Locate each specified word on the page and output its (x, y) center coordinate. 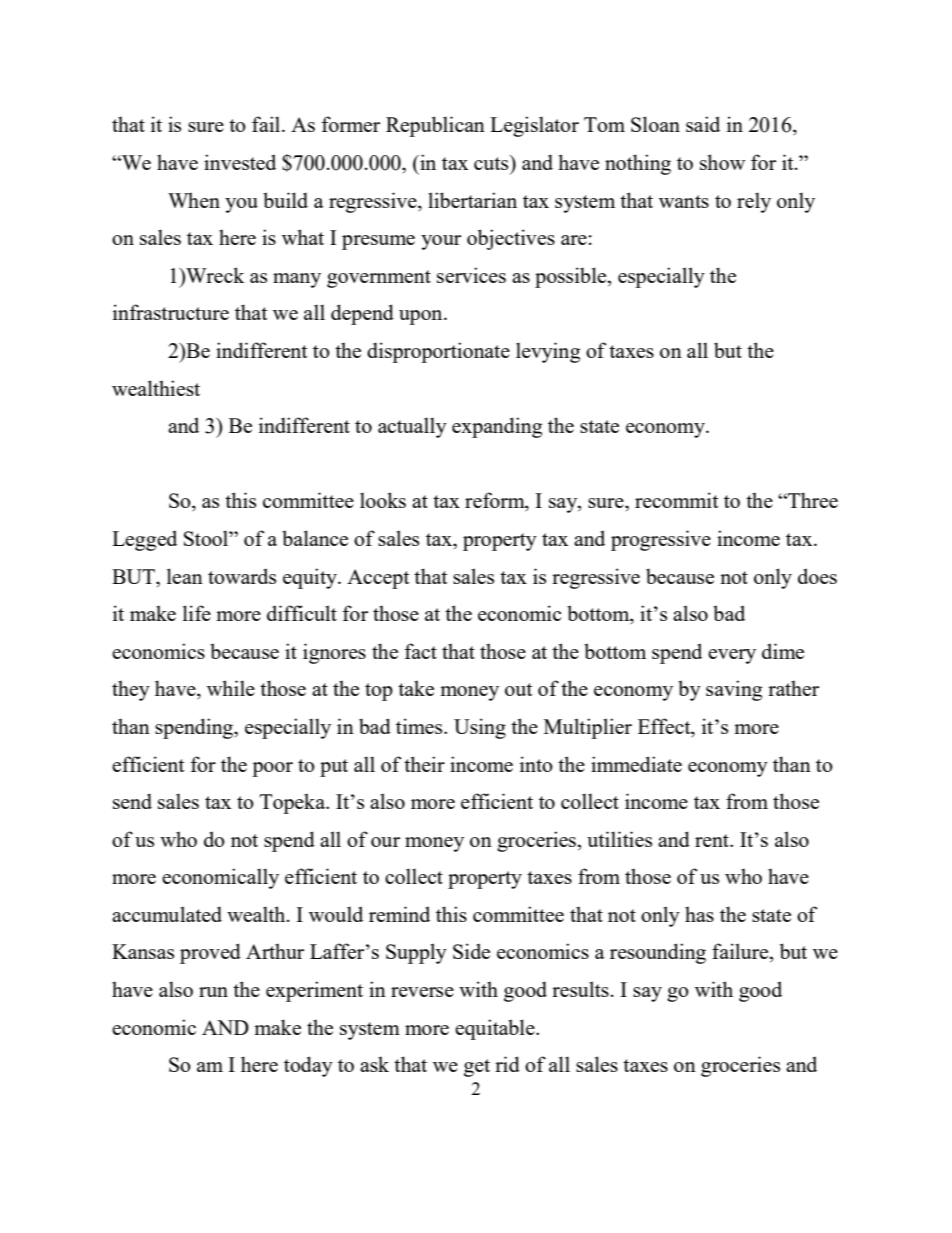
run (213, 992)
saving (734, 690)
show (722, 162)
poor (272, 769)
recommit (677, 500)
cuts (492, 162)
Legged (144, 540)
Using (480, 728)
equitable (496, 1029)
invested (240, 162)
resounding (658, 953)
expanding (497, 427)
